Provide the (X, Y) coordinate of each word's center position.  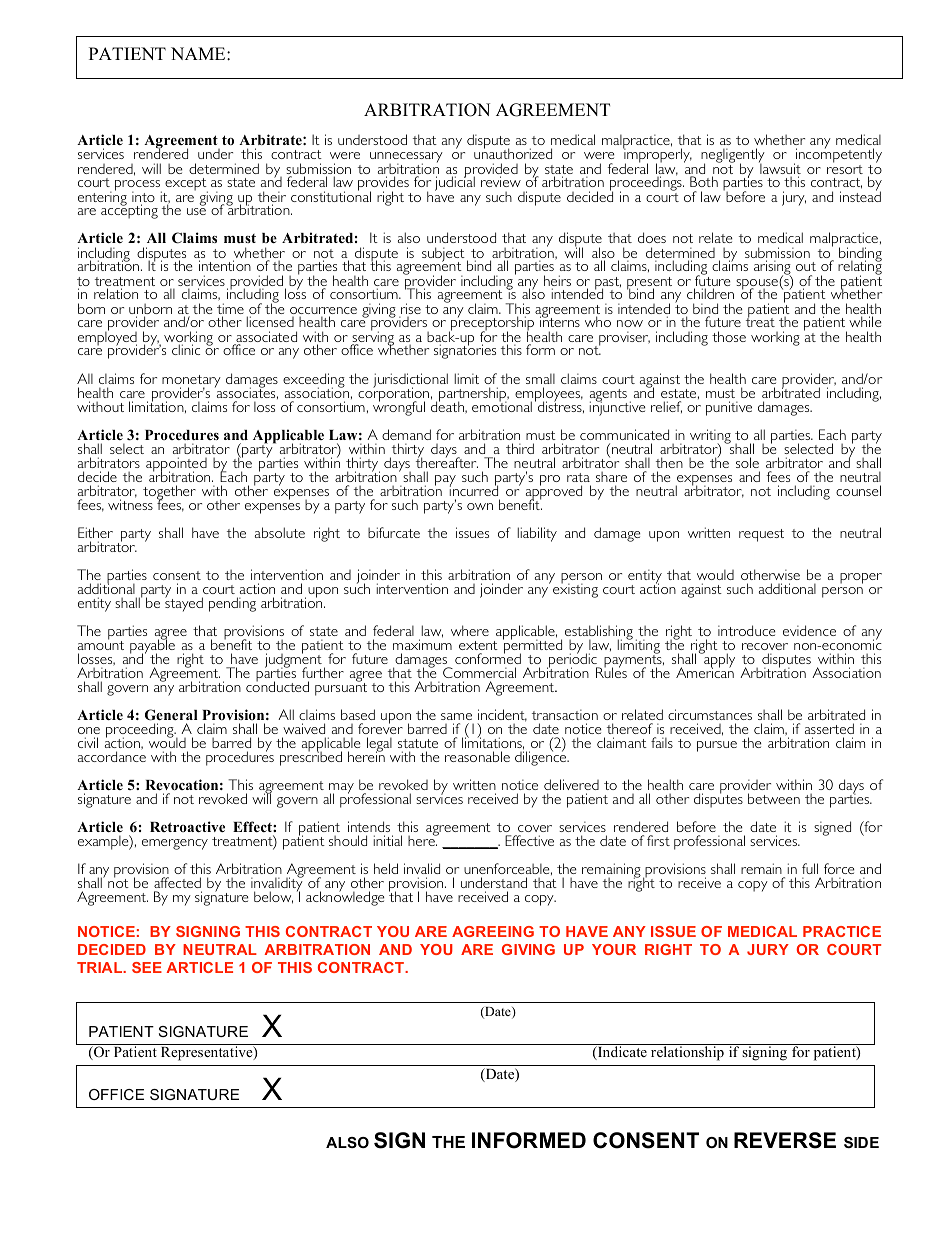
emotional (502, 405)
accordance (112, 756)
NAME (199, 53)
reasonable (477, 756)
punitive (729, 408)
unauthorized (513, 153)
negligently (733, 157)
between (774, 798)
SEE (147, 967)
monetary (191, 382)
